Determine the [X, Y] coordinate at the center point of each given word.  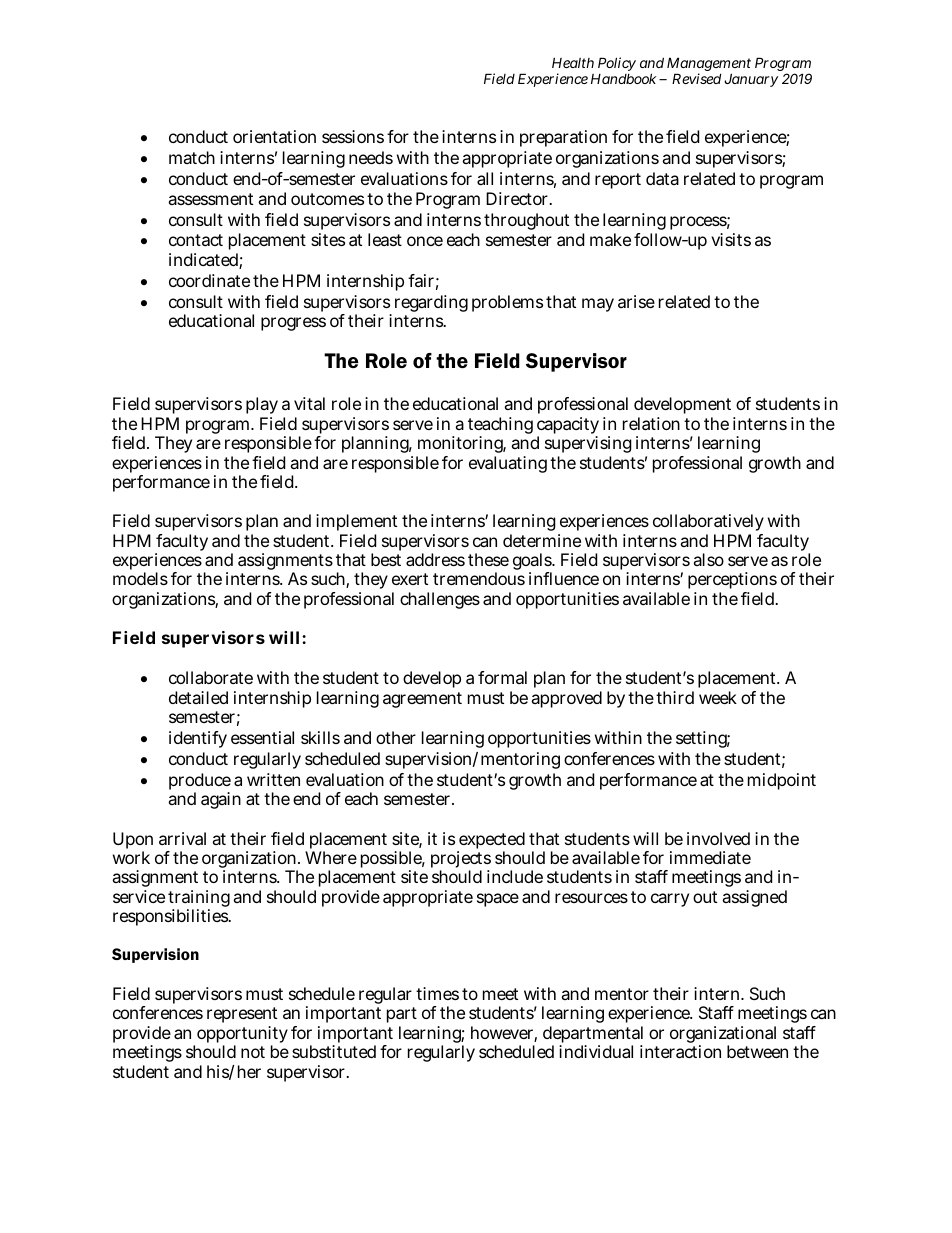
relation [651, 423]
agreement [422, 700]
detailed [198, 697]
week [718, 697]
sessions [353, 136]
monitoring [461, 446]
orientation [274, 136]
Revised [696, 78]
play [262, 407]
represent [242, 1017]
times [437, 993]
